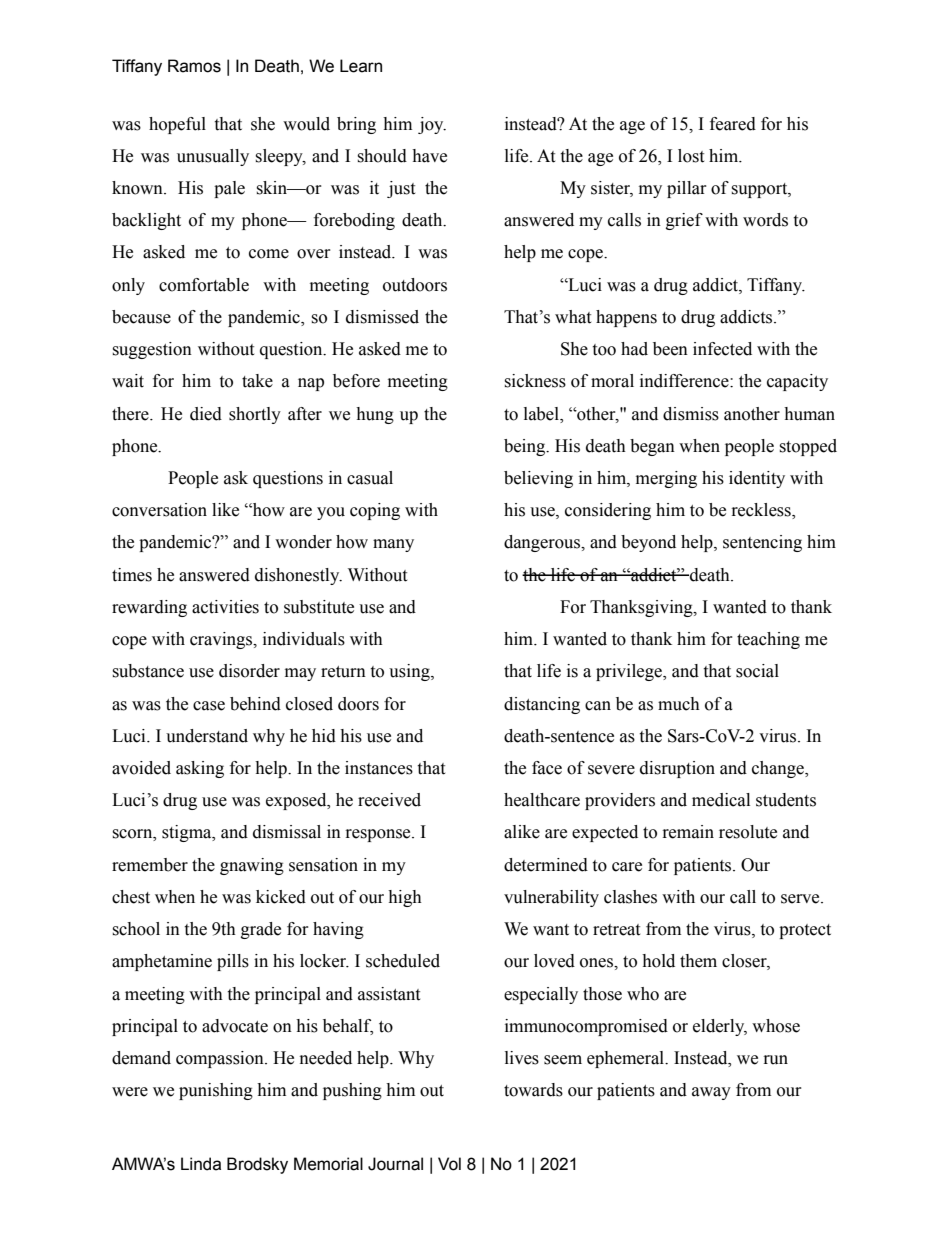 The width and height of the screenshot is (952, 1233). What do you see at coordinates (201, 1164) in the screenshot?
I see `Linda` at bounding box center [201, 1164].
